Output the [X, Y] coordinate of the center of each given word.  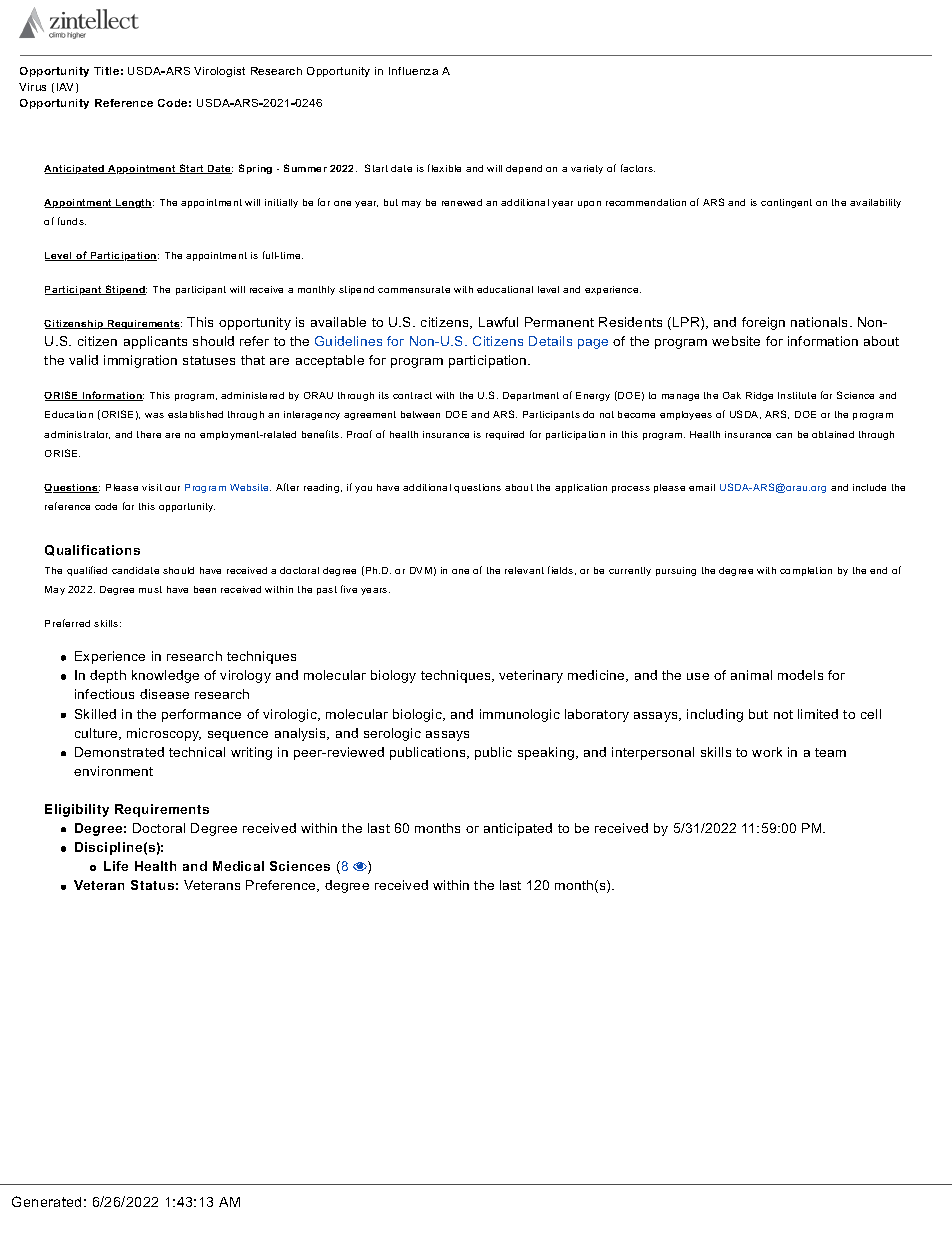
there [149, 434]
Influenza [413, 71]
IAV [67, 88]
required [505, 435]
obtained [833, 434]
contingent [786, 203]
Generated [46, 1201]
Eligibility [77, 810]
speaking [546, 753]
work [767, 752]
